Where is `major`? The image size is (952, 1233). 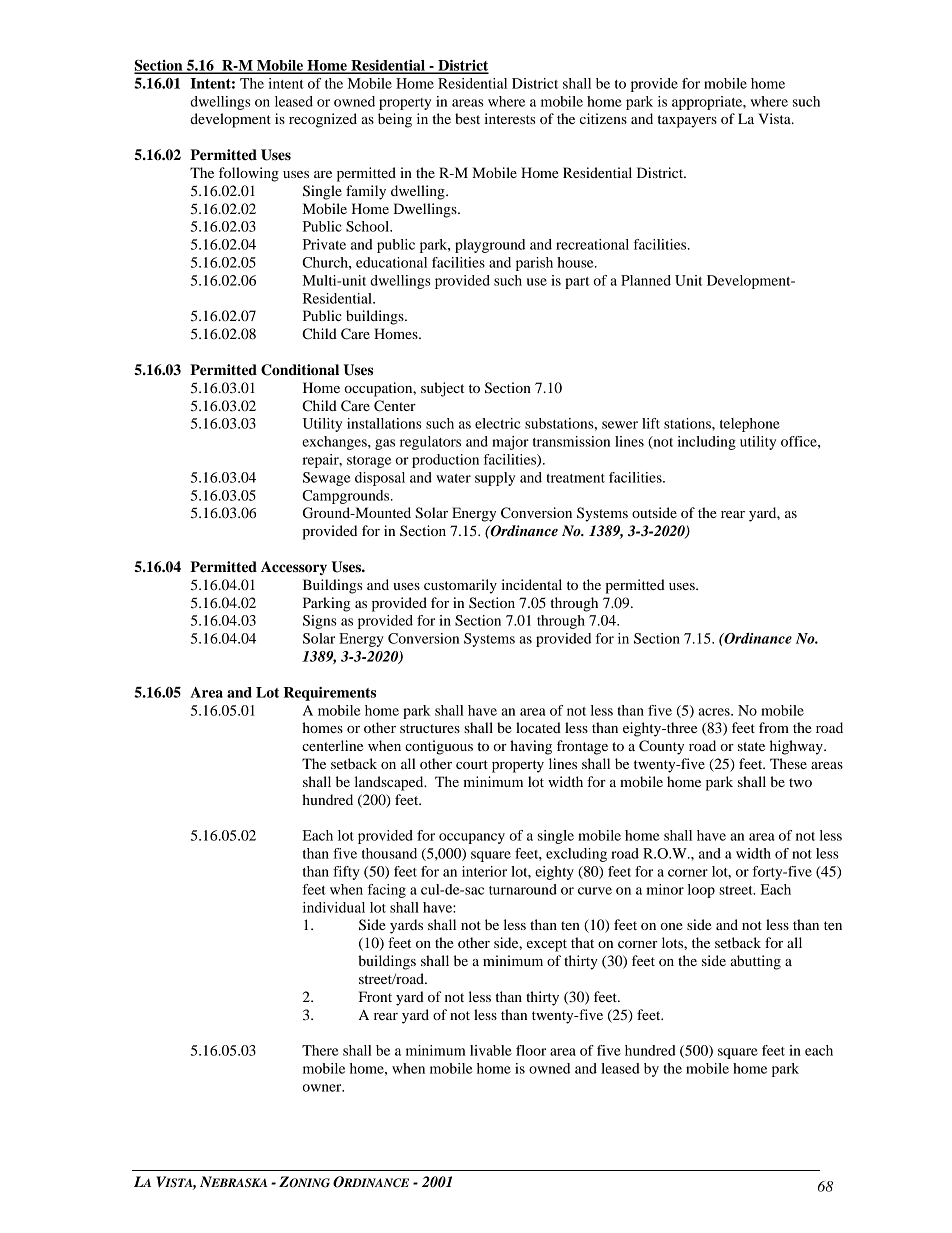
major is located at coordinates (510, 443).
